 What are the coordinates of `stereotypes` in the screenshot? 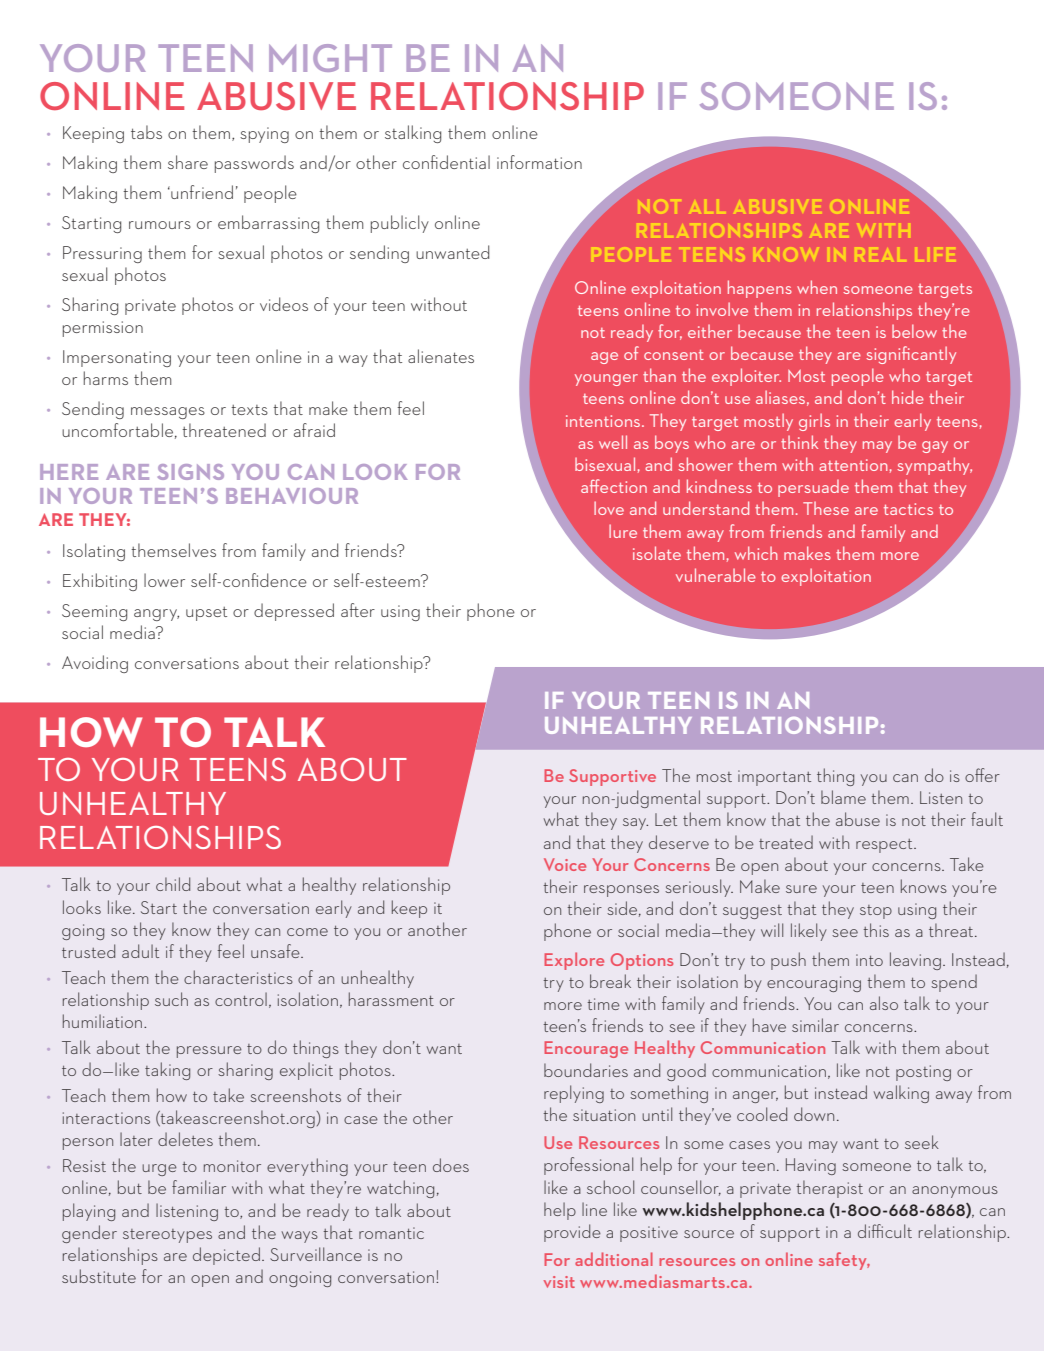 It's located at (167, 1236).
